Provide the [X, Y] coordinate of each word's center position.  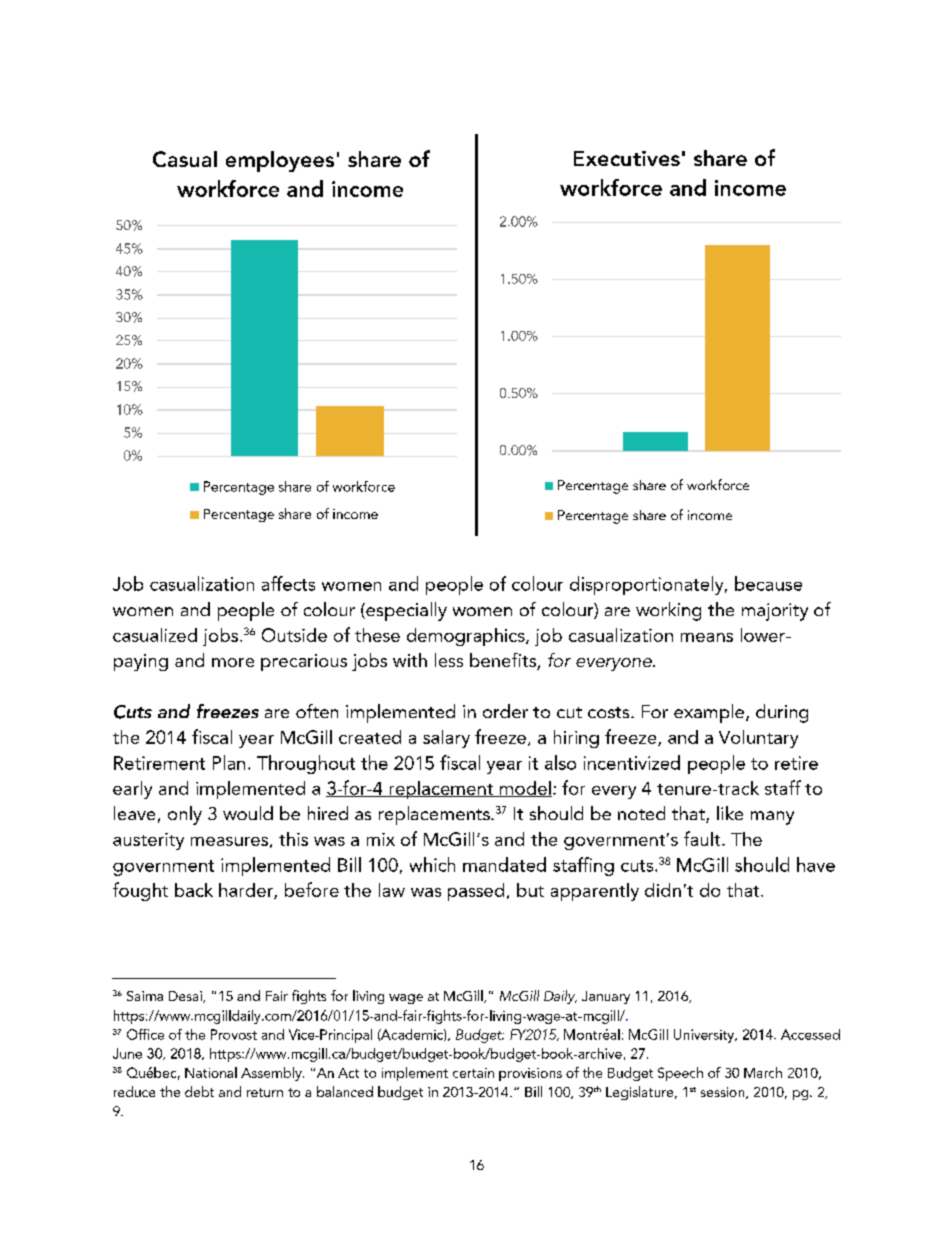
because [768, 583]
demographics [467, 637]
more [233, 662]
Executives [627, 158]
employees [280, 161]
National [211, 1072]
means [707, 637]
